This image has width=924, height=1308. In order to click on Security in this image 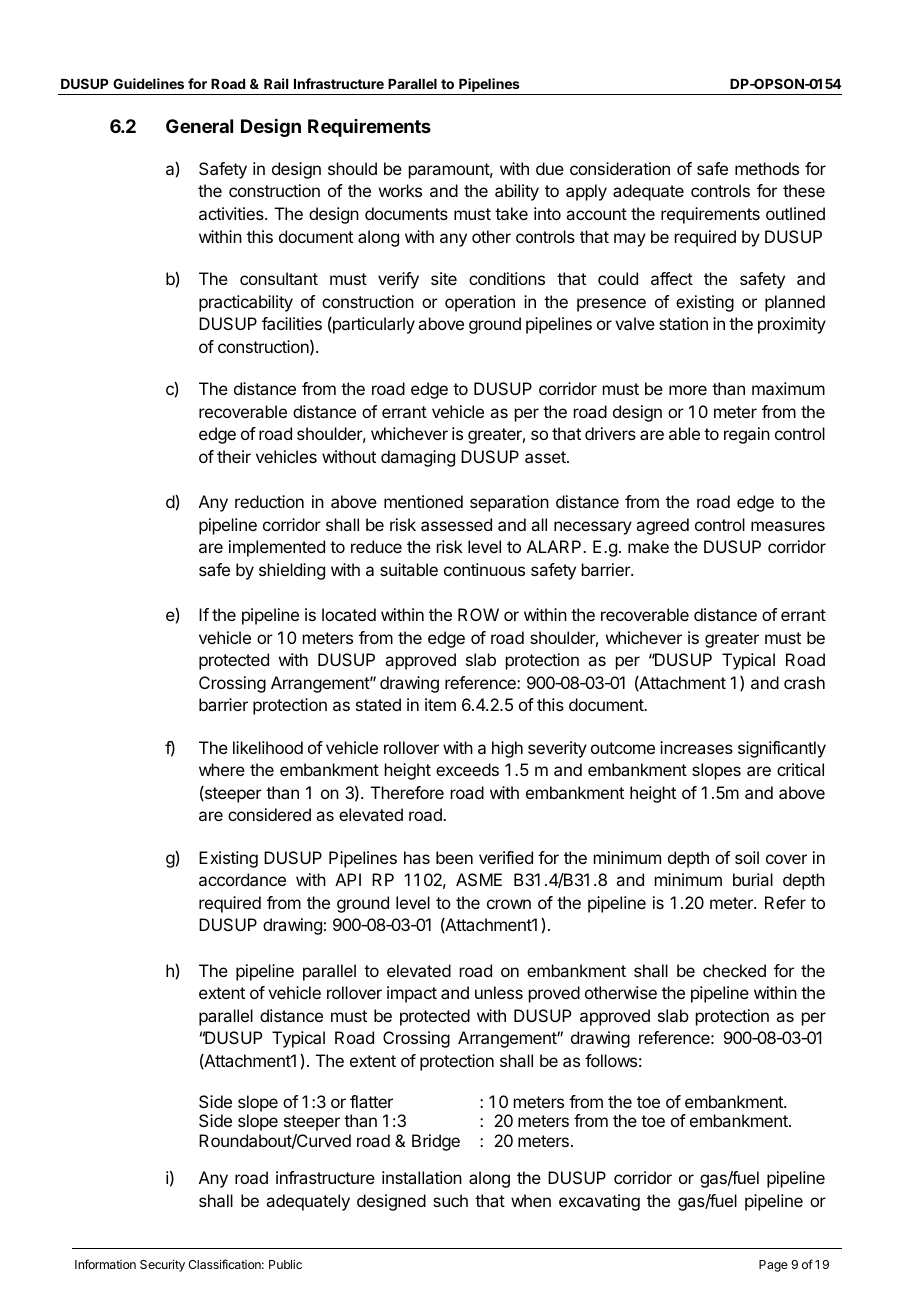, I will do `click(162, 1265)`.
